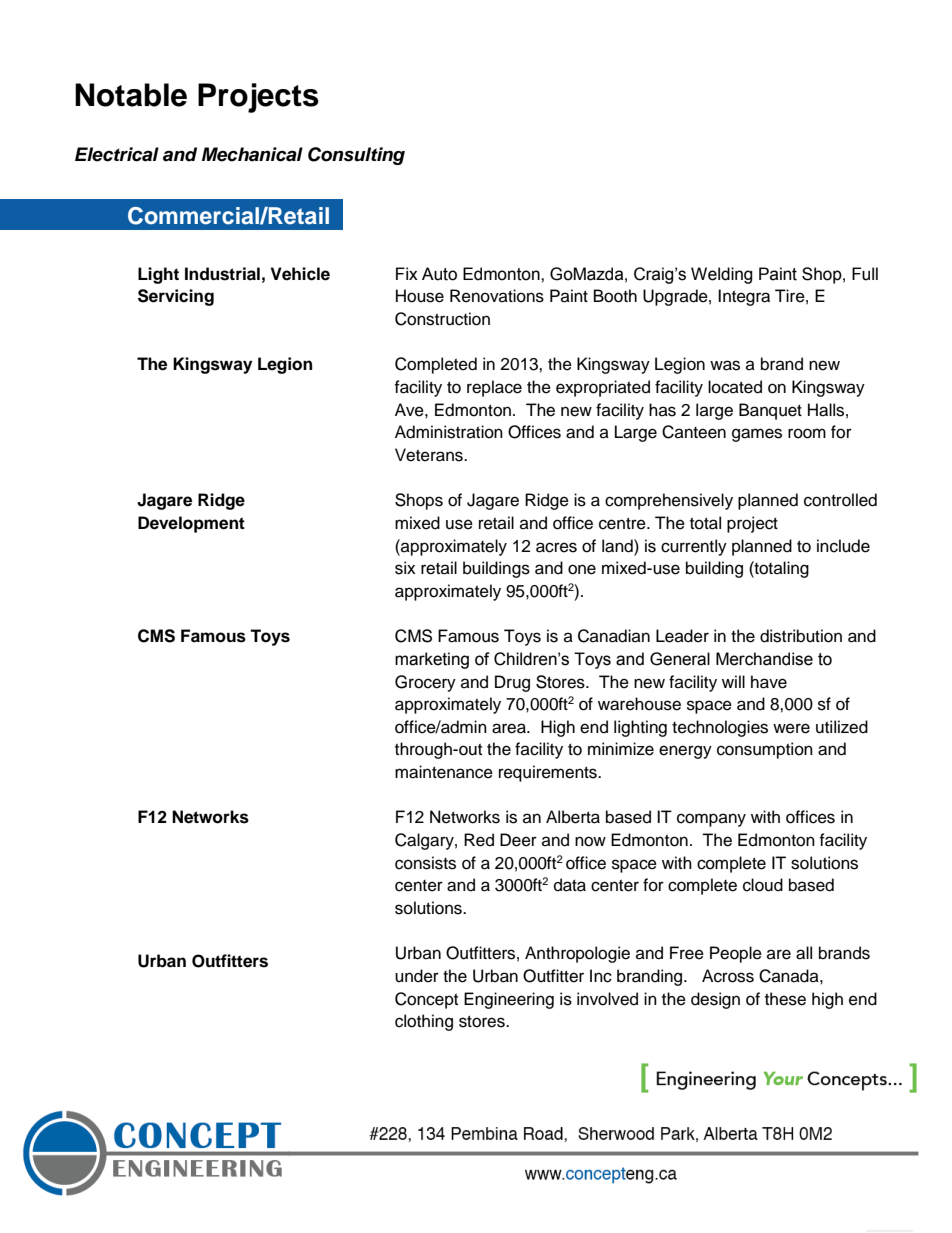  I want to click on Consulting, so click(356, 156).
